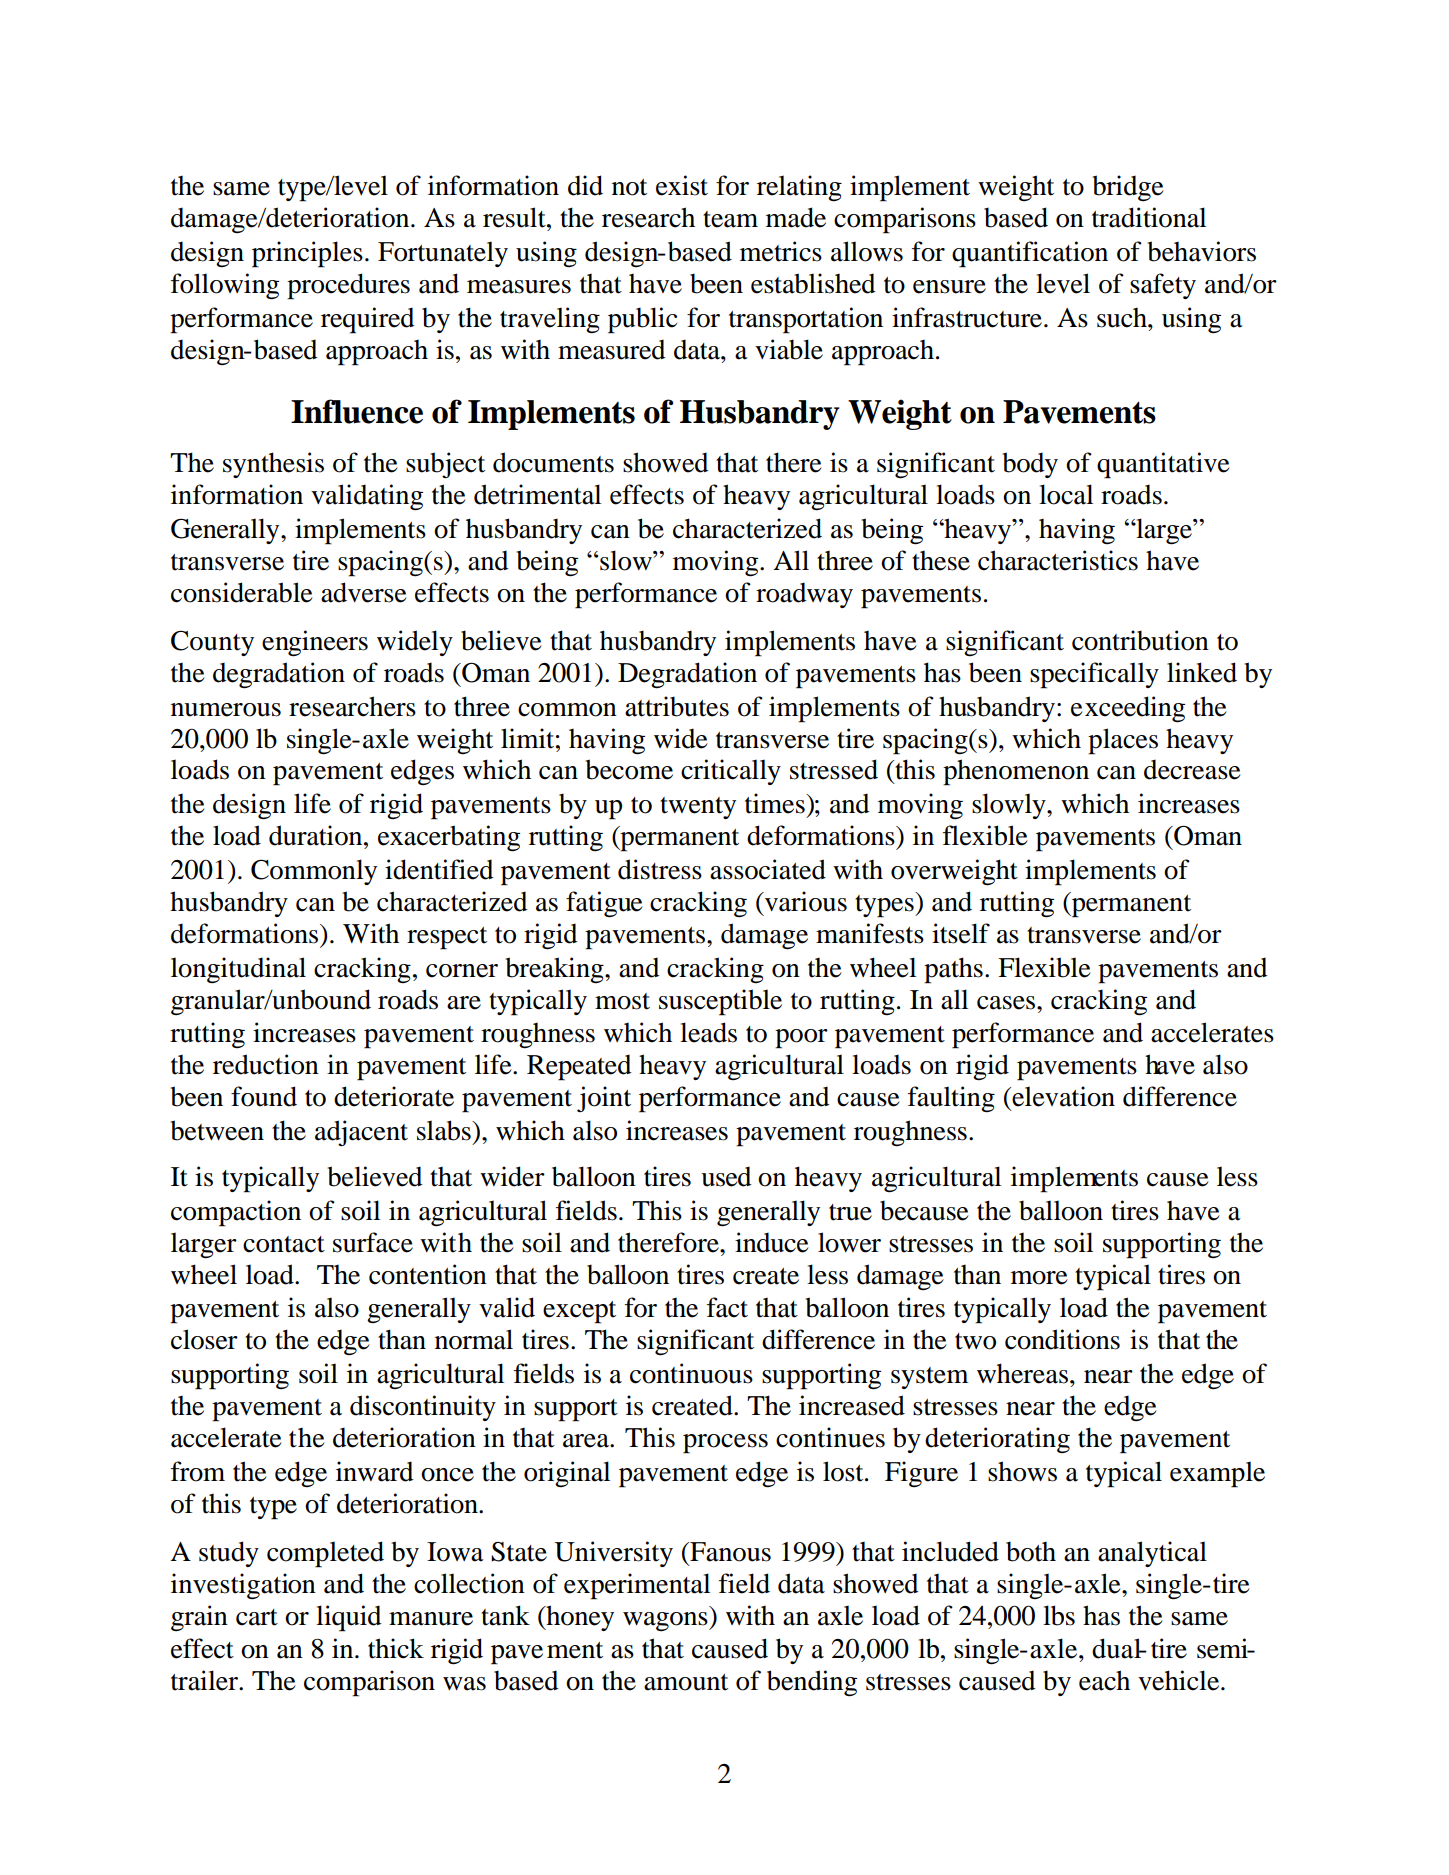 The width and height of the screenshot is (1449, 1875). What do you see at coordinates (720, 1002) in the screenshot?
I see `susceptible` at bounding box center [720, 1002].
